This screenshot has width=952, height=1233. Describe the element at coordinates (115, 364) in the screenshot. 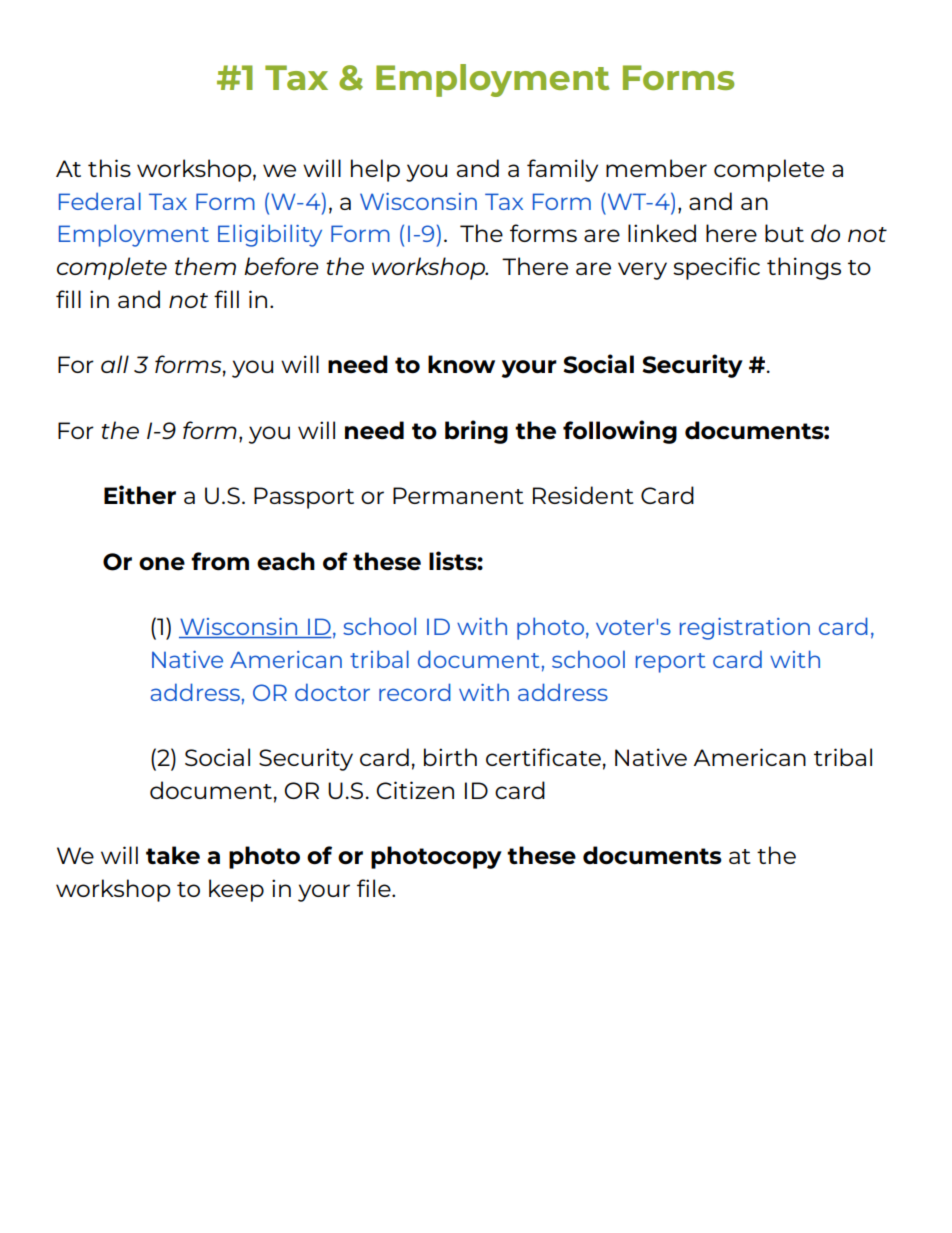

I see `all` at that location.
